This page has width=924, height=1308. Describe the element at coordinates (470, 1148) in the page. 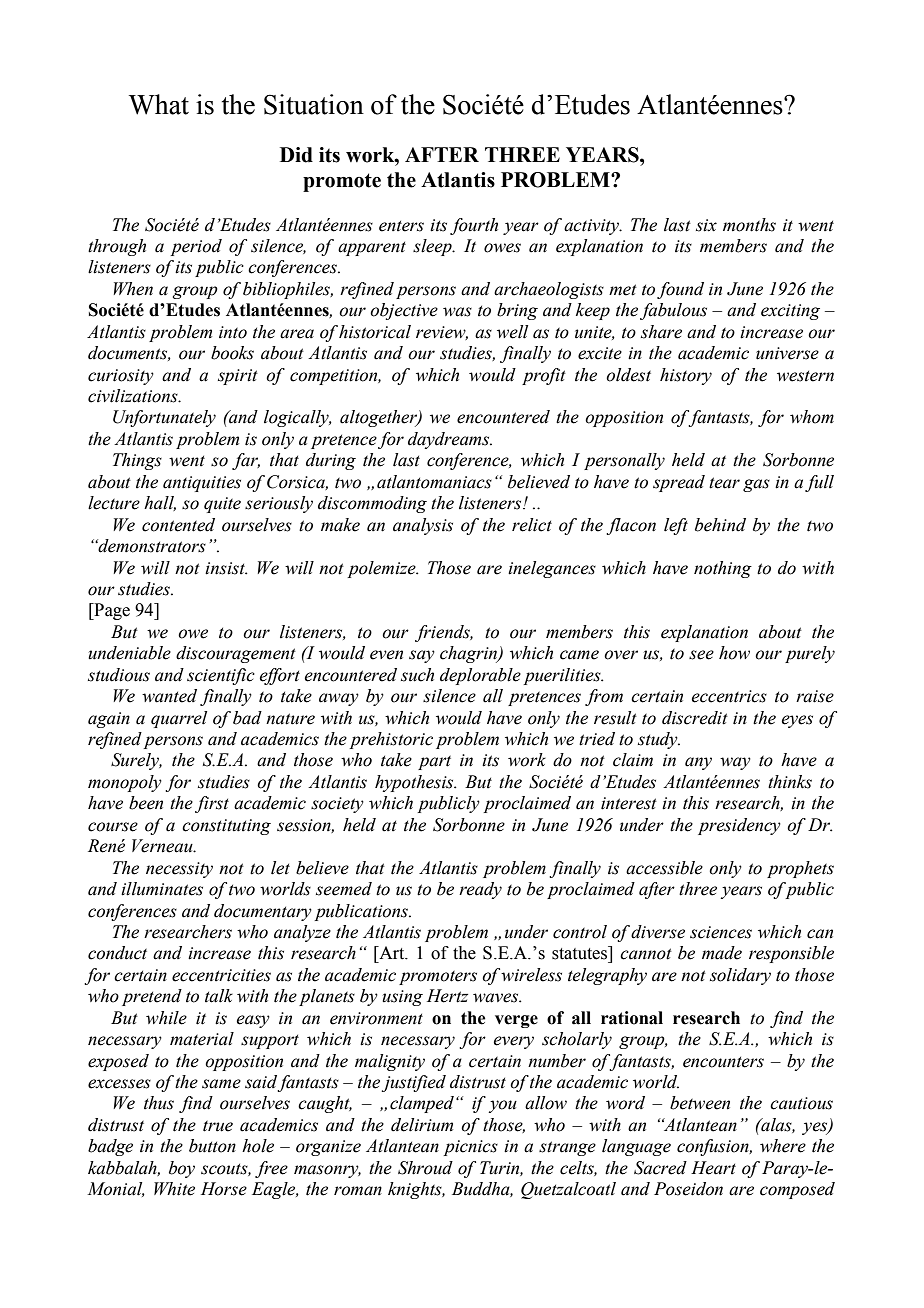

I see `picnics` at that location.
